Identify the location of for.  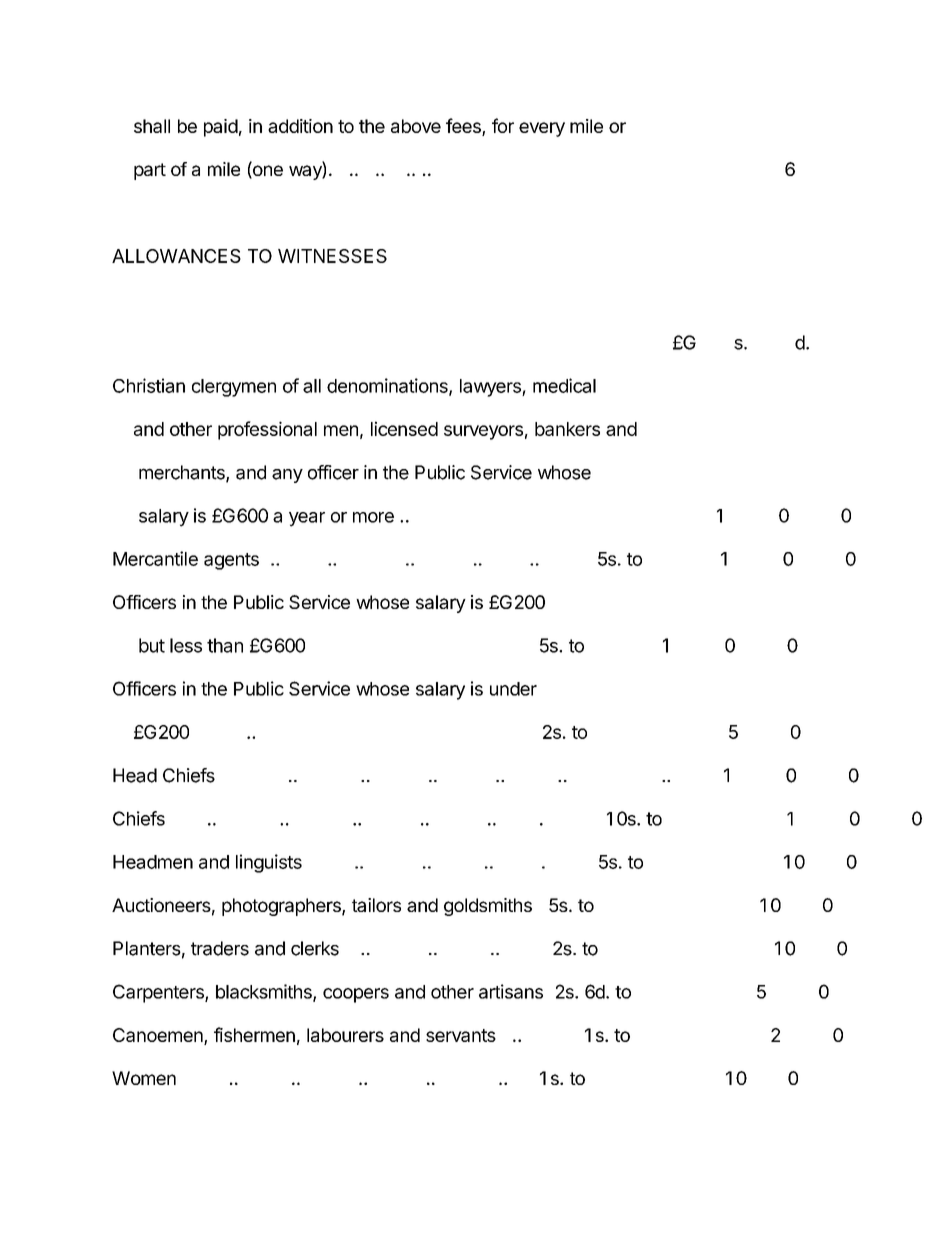
(503, 125).
